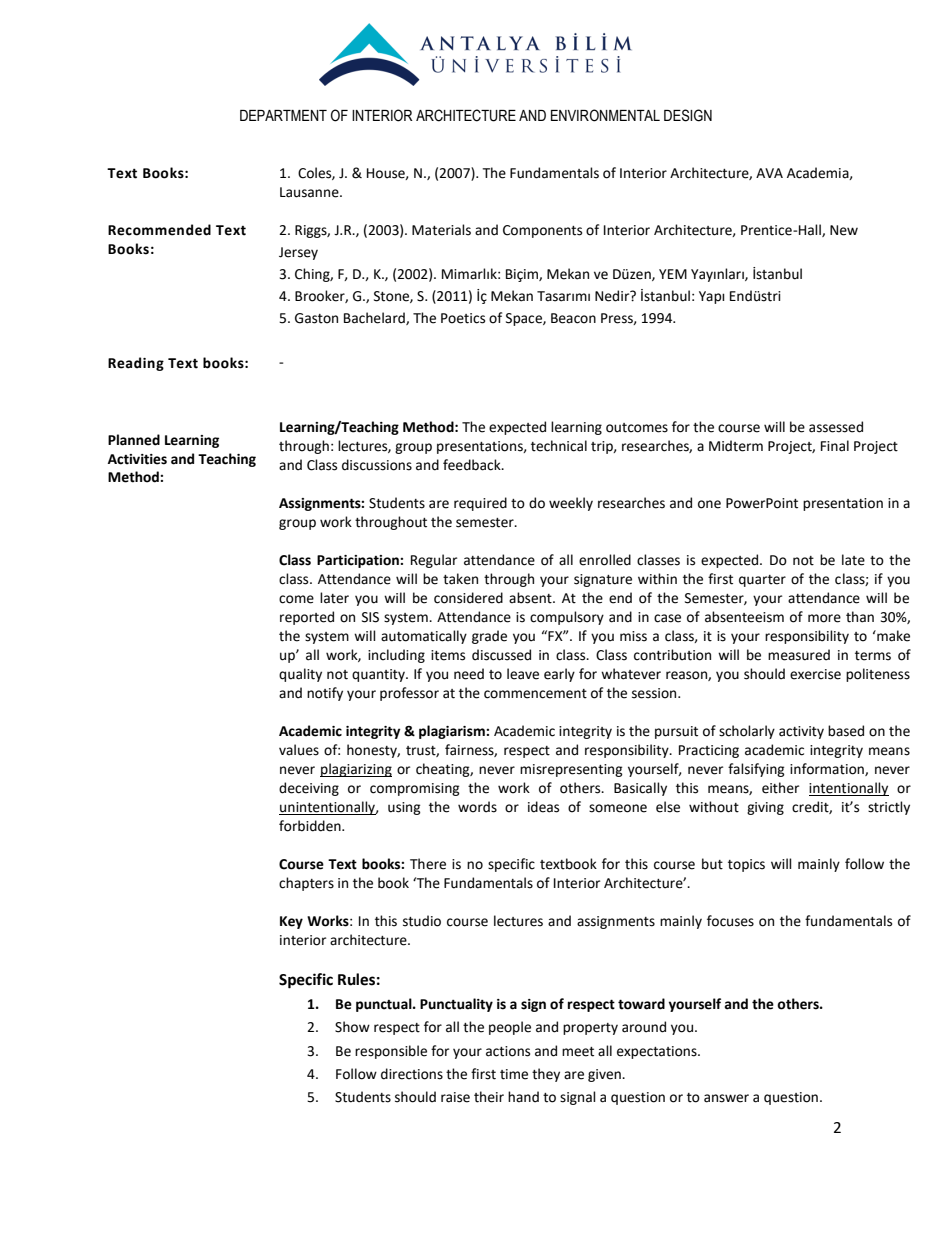 This image has width=952, height=1233. Describe the element at coordinates (605, 115) in the image. I see `ENVIRONMENTAL` at that location.
